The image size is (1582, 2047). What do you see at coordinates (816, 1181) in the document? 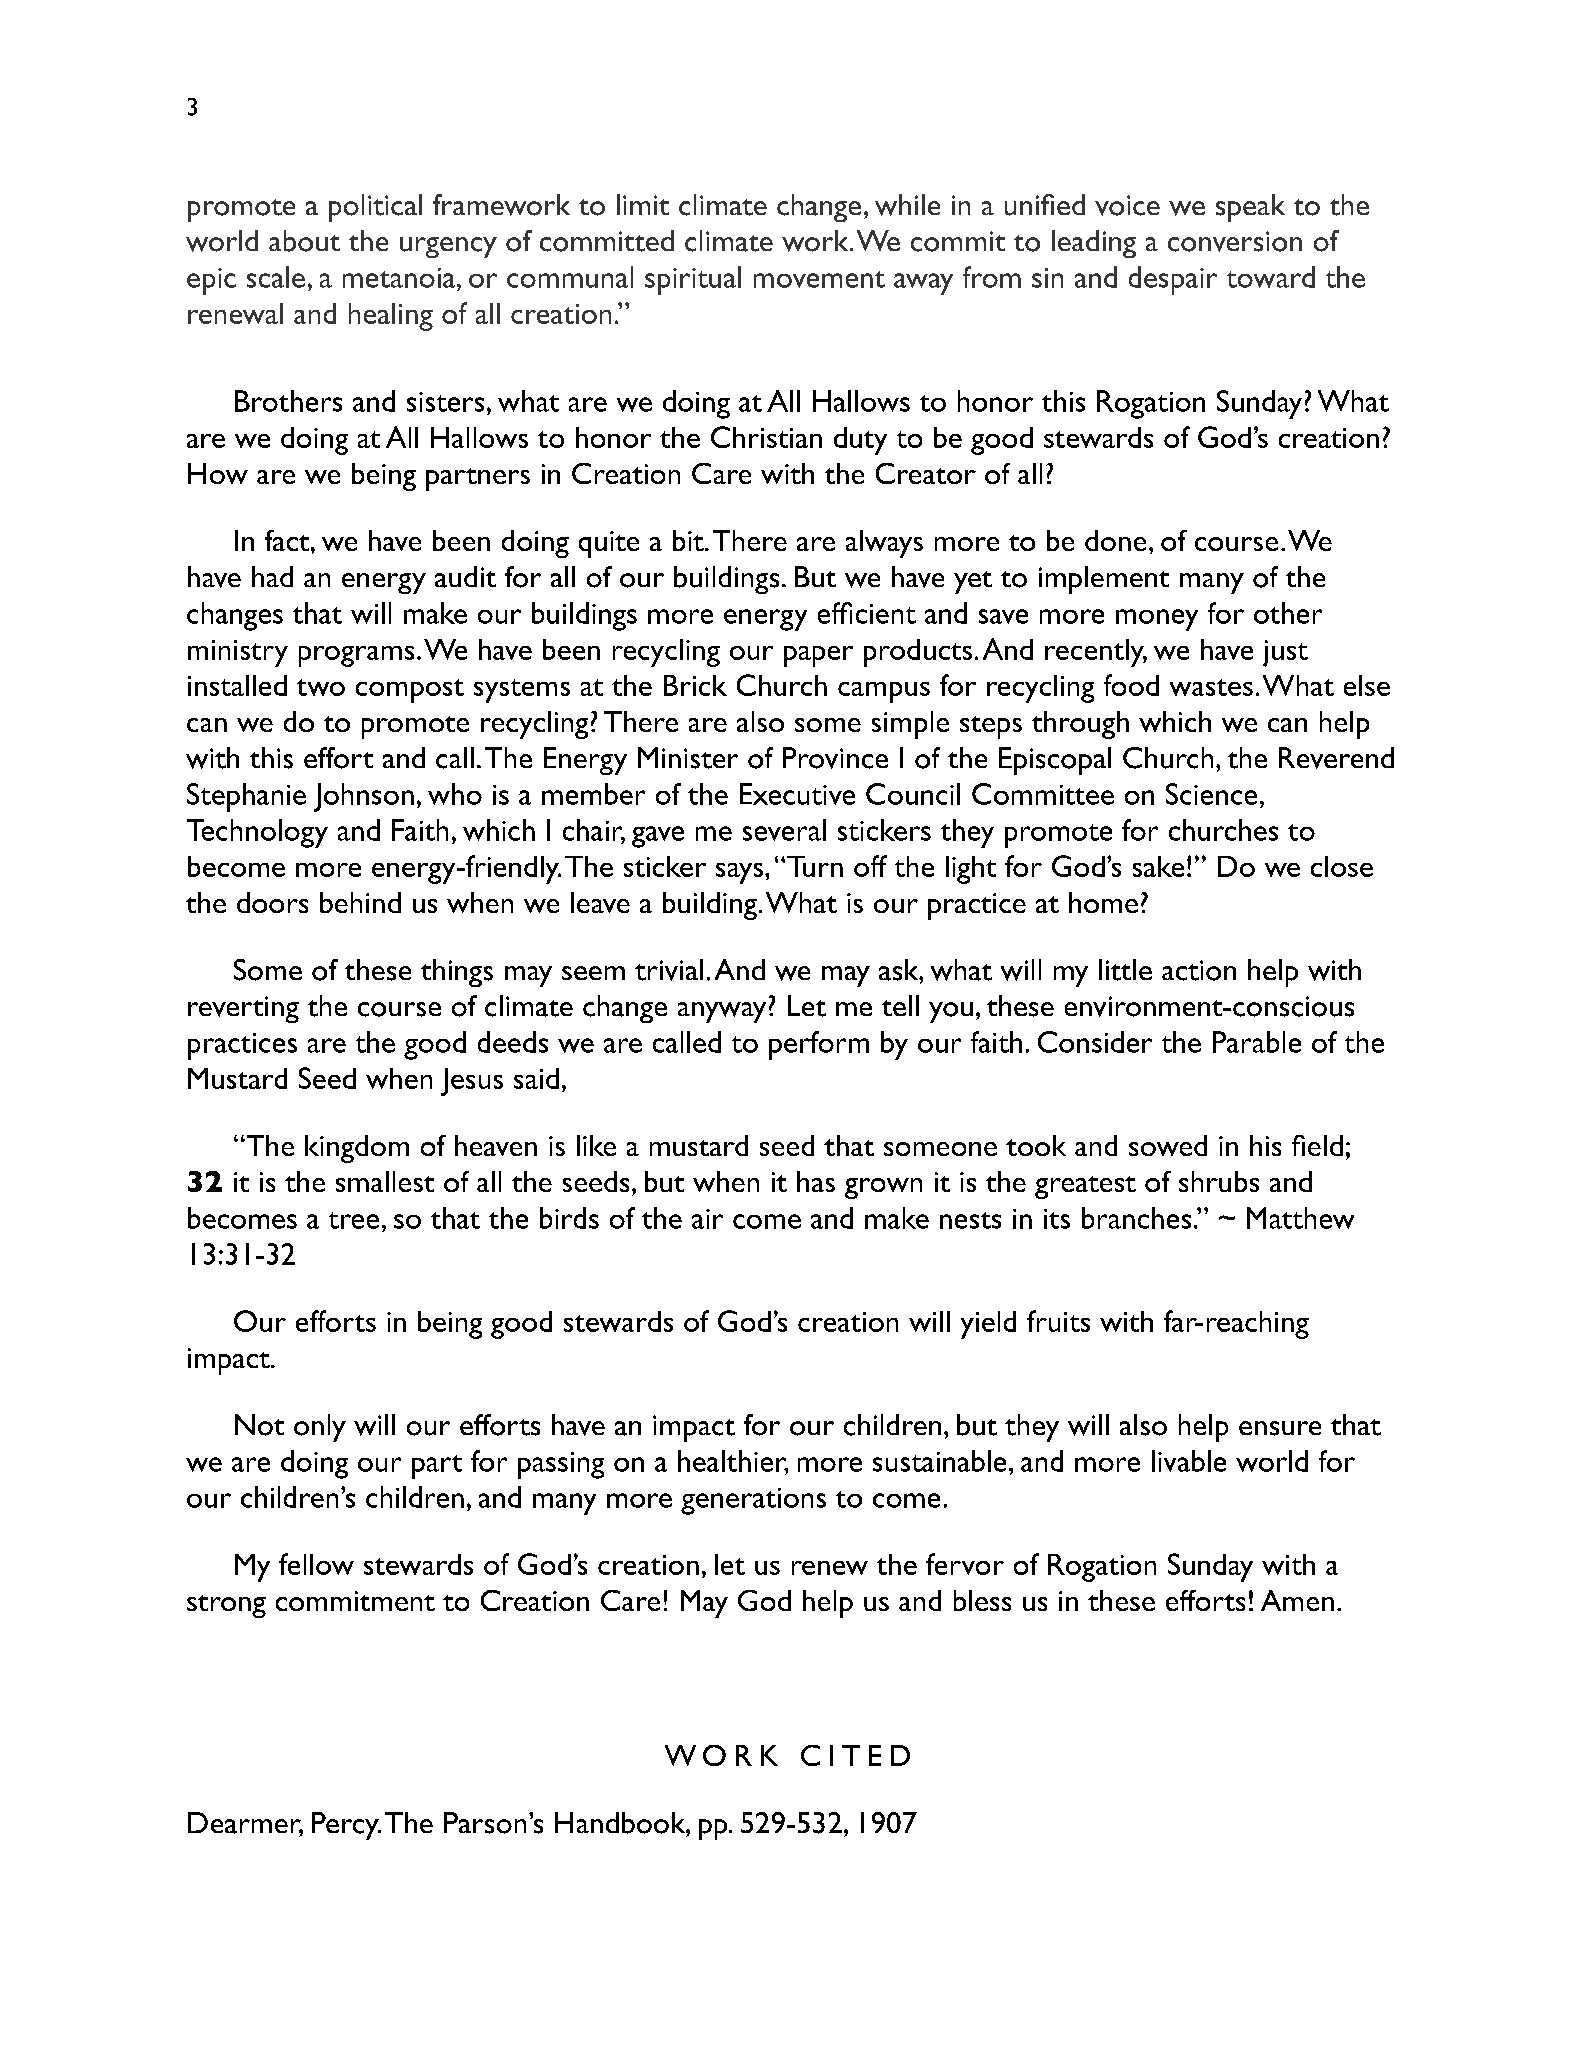
I see `has` at bounding box center [816, 1181].
